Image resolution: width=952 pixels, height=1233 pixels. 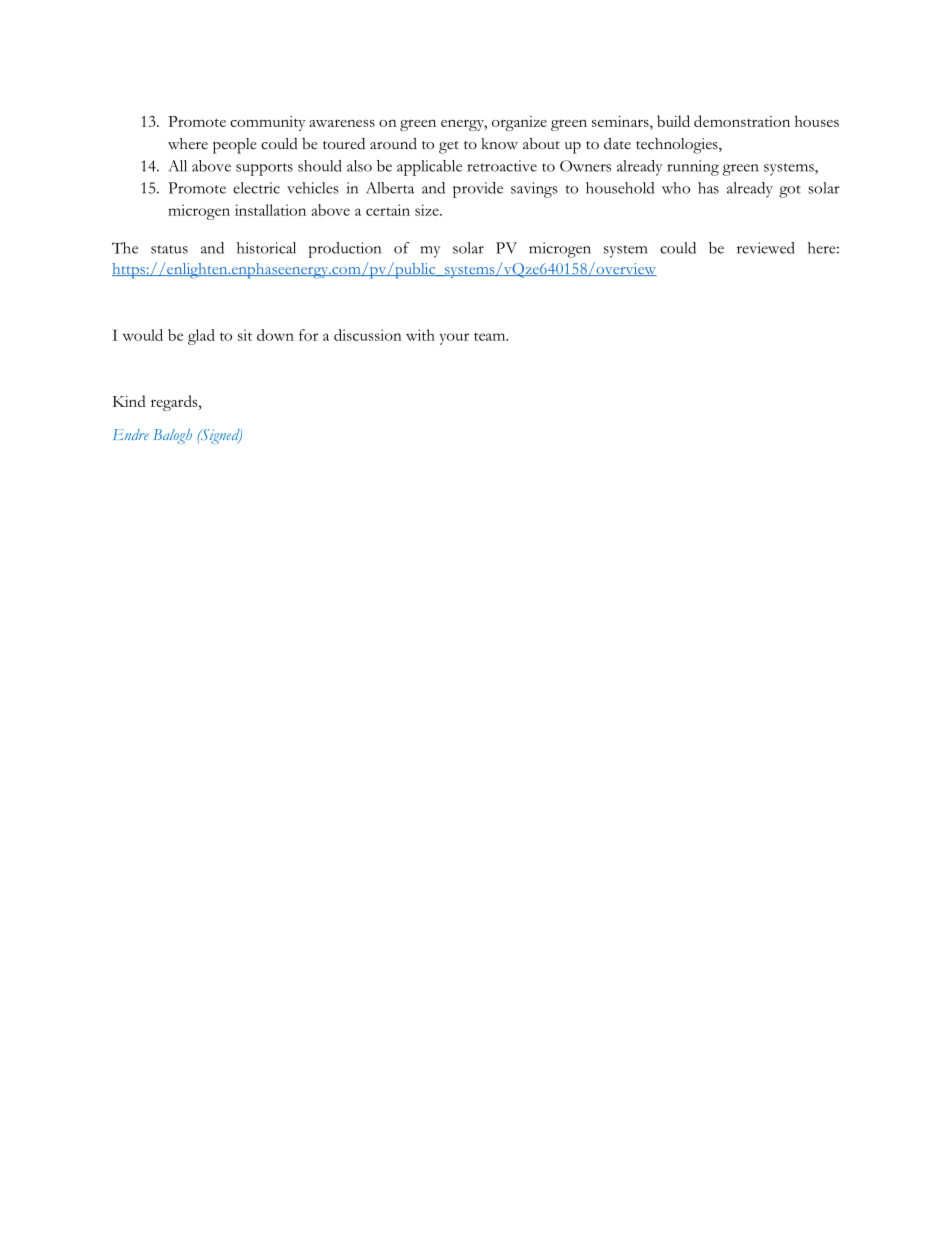 What do you see at coordinates (175, 403) in the screenshot?
I see `regards` at bounding box center [175, 403].
